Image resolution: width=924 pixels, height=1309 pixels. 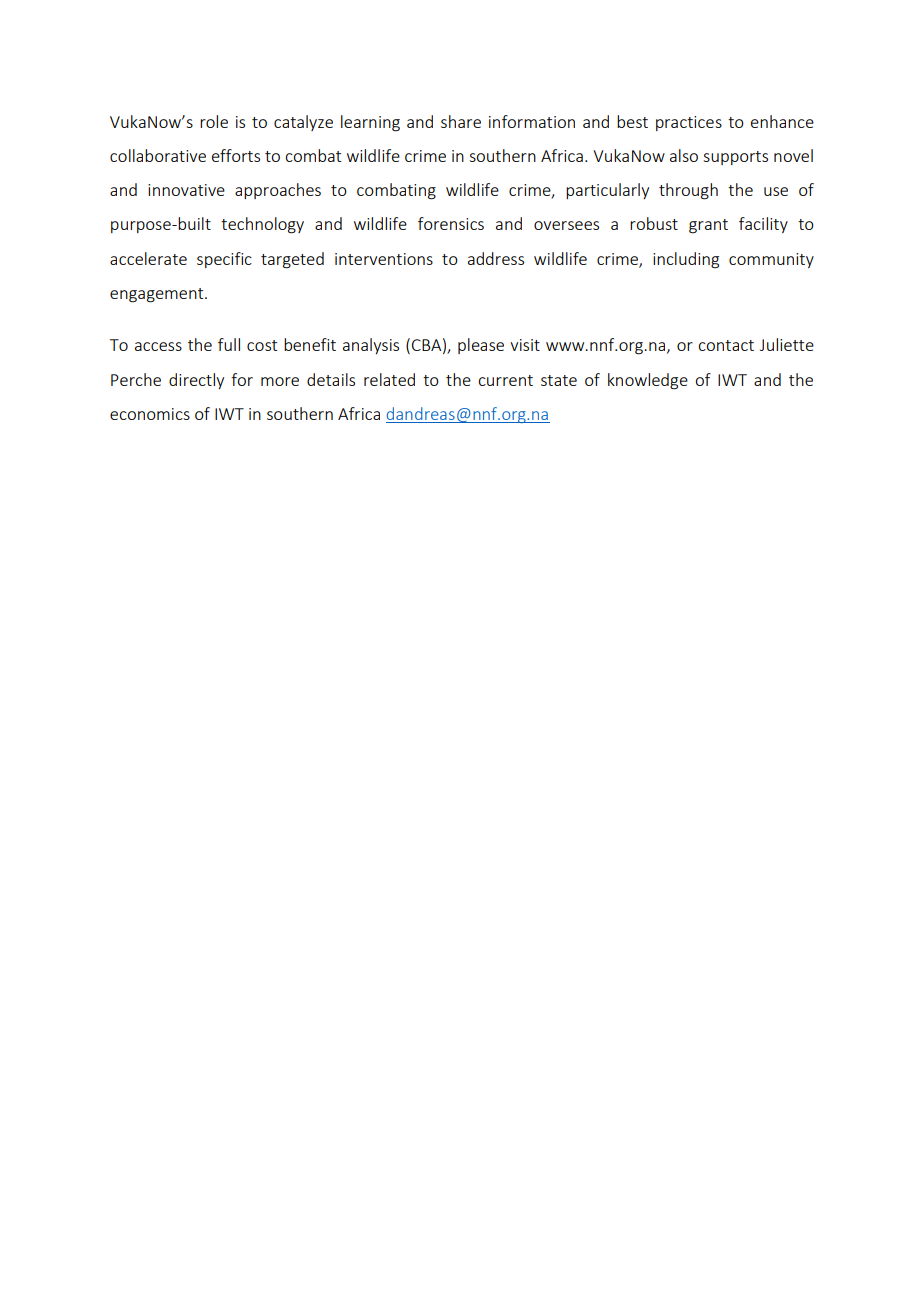 I want to click on please, so click(x=481, y=346).
